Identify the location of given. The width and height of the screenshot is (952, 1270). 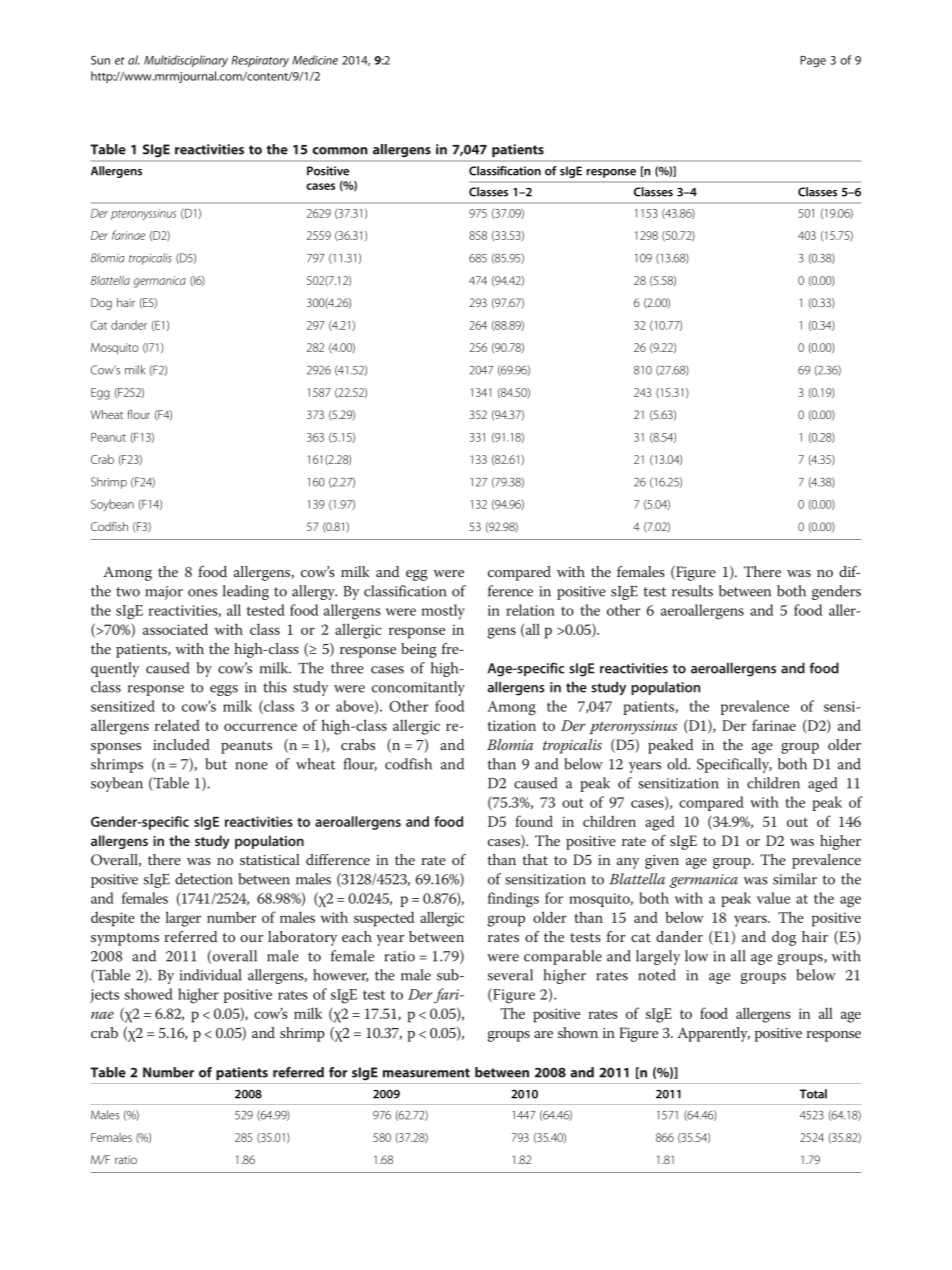
(662, 862).
